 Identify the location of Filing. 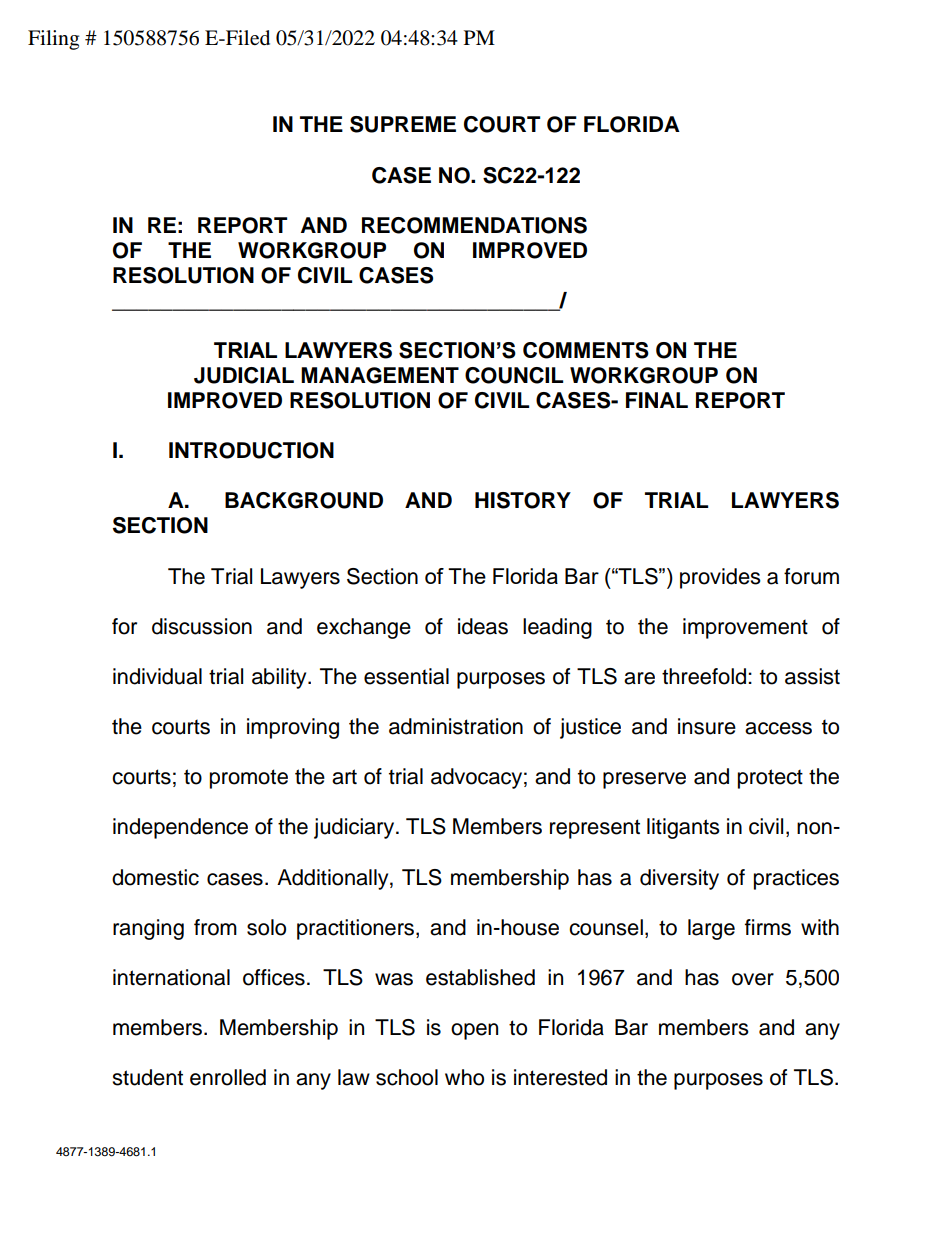
(53, 40).
